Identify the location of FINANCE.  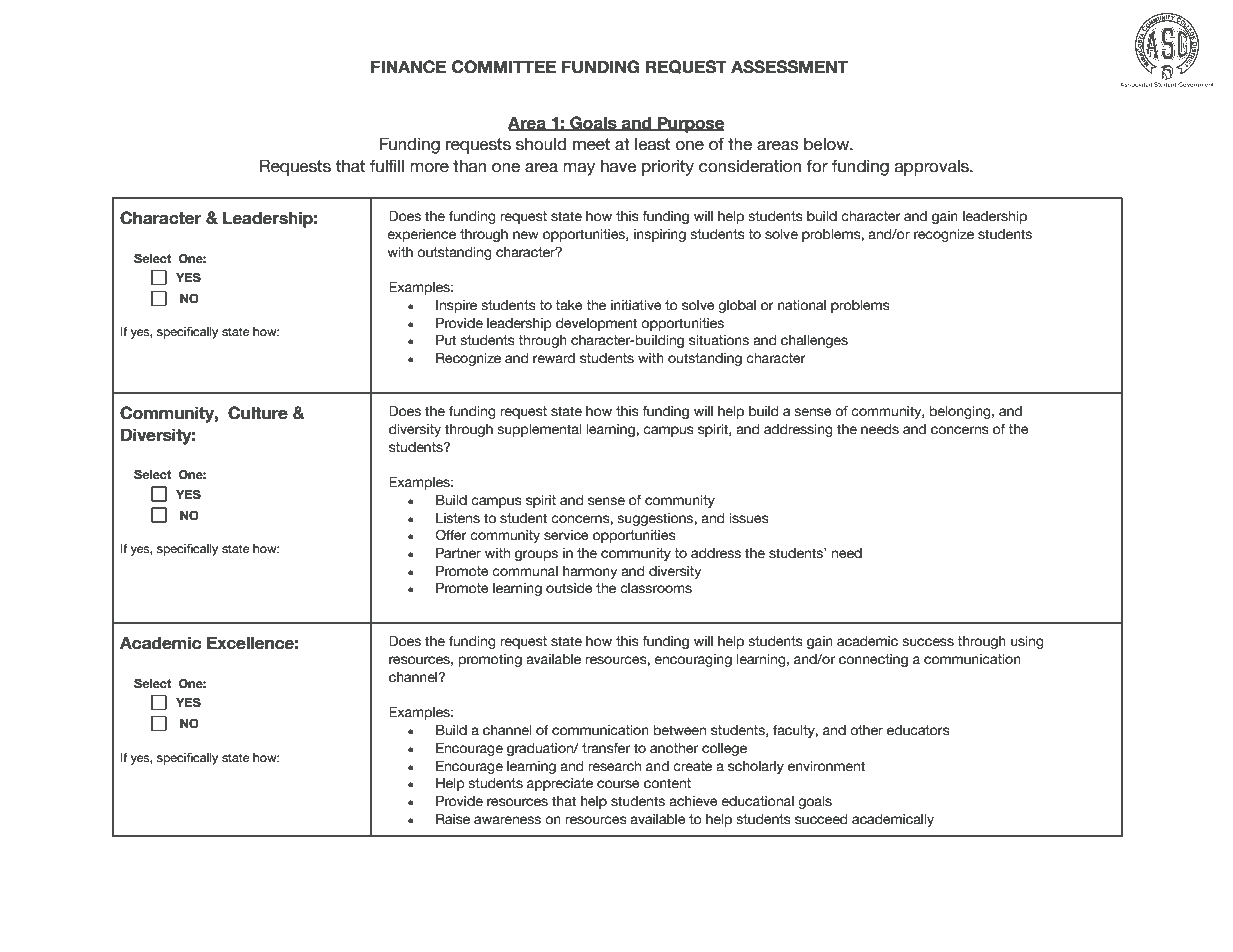
(408, 67).
